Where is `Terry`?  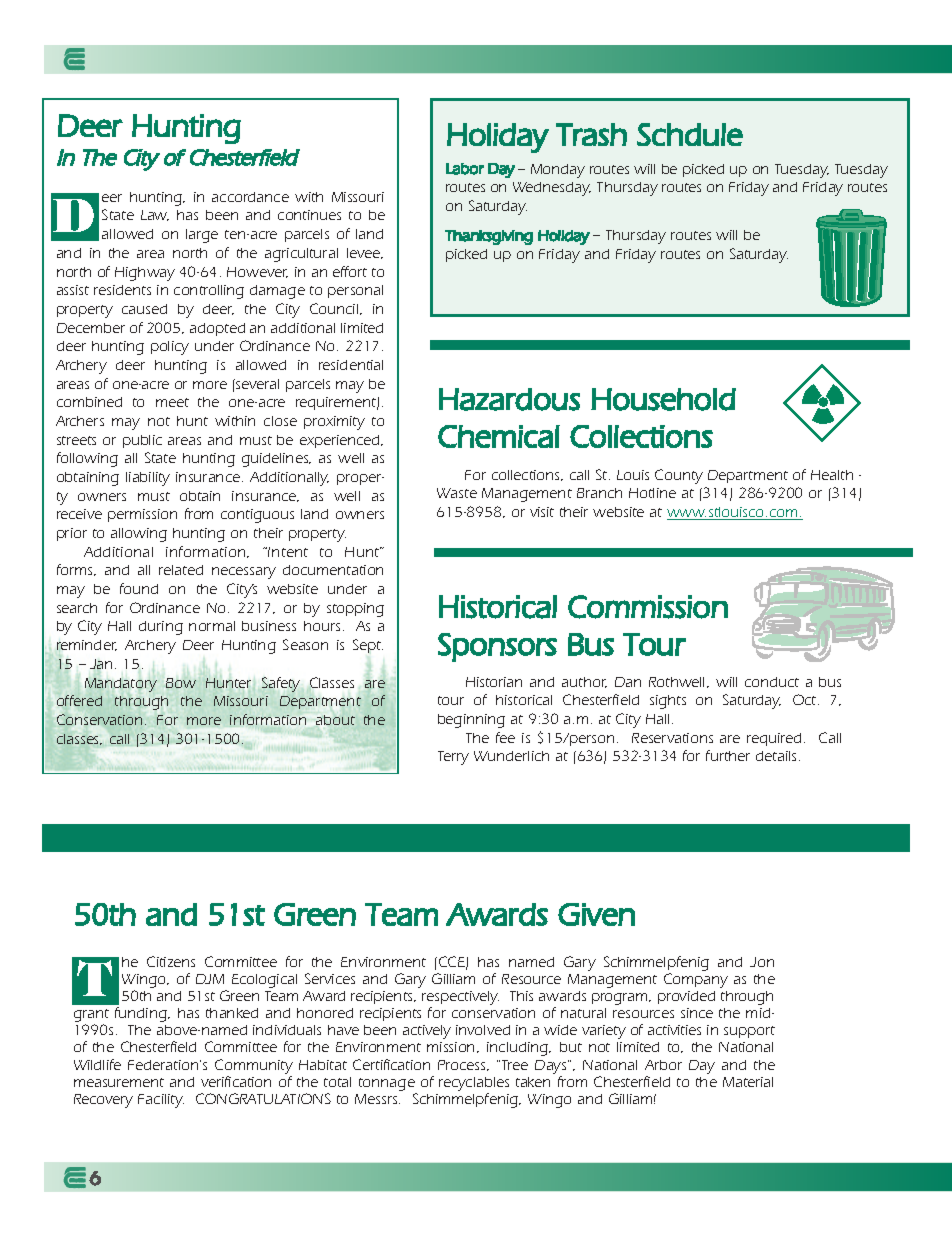
Terry is located at coordinates (453, 758).
